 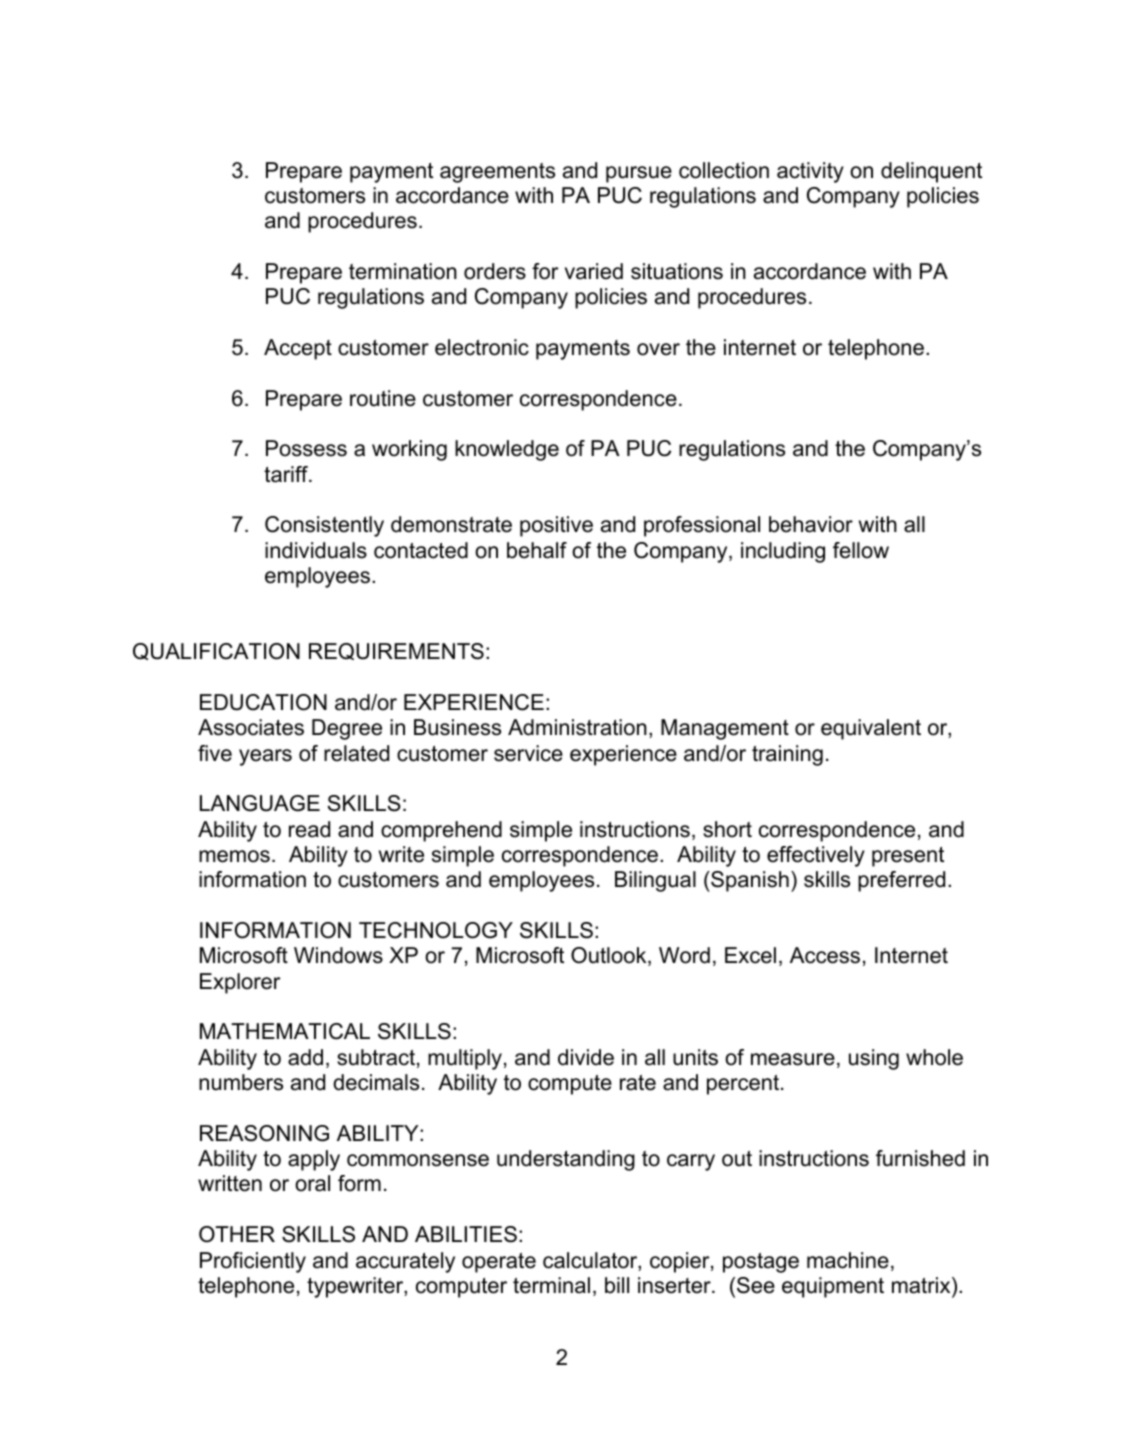 I want to click on Administration, so click(x=577, y=727).
